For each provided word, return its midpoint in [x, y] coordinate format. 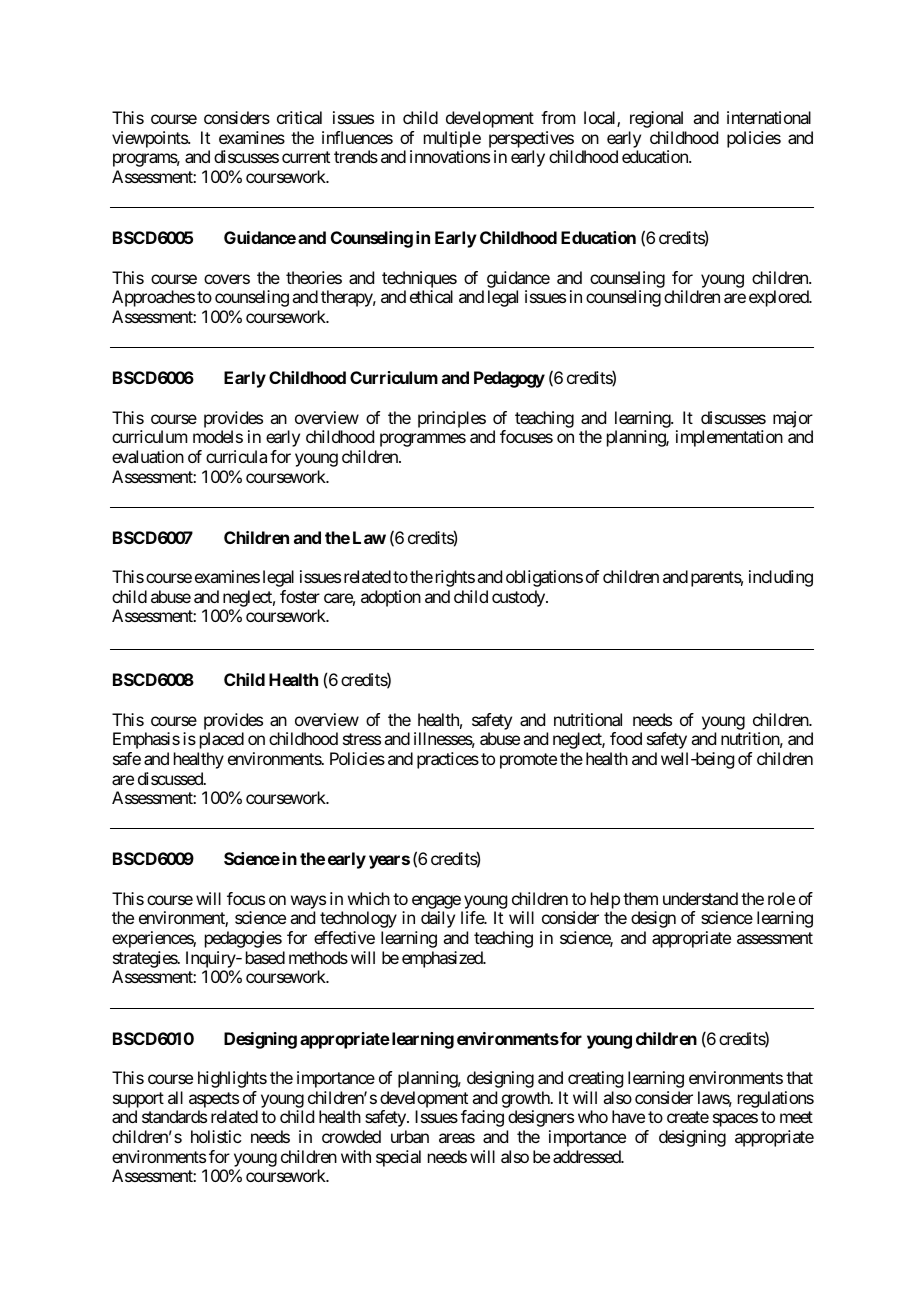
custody [519, 598]
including [781, 578]
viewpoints [150, 139]
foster [300, 596]
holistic [216, 1136]
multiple [452, 139]
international [769, 117]
